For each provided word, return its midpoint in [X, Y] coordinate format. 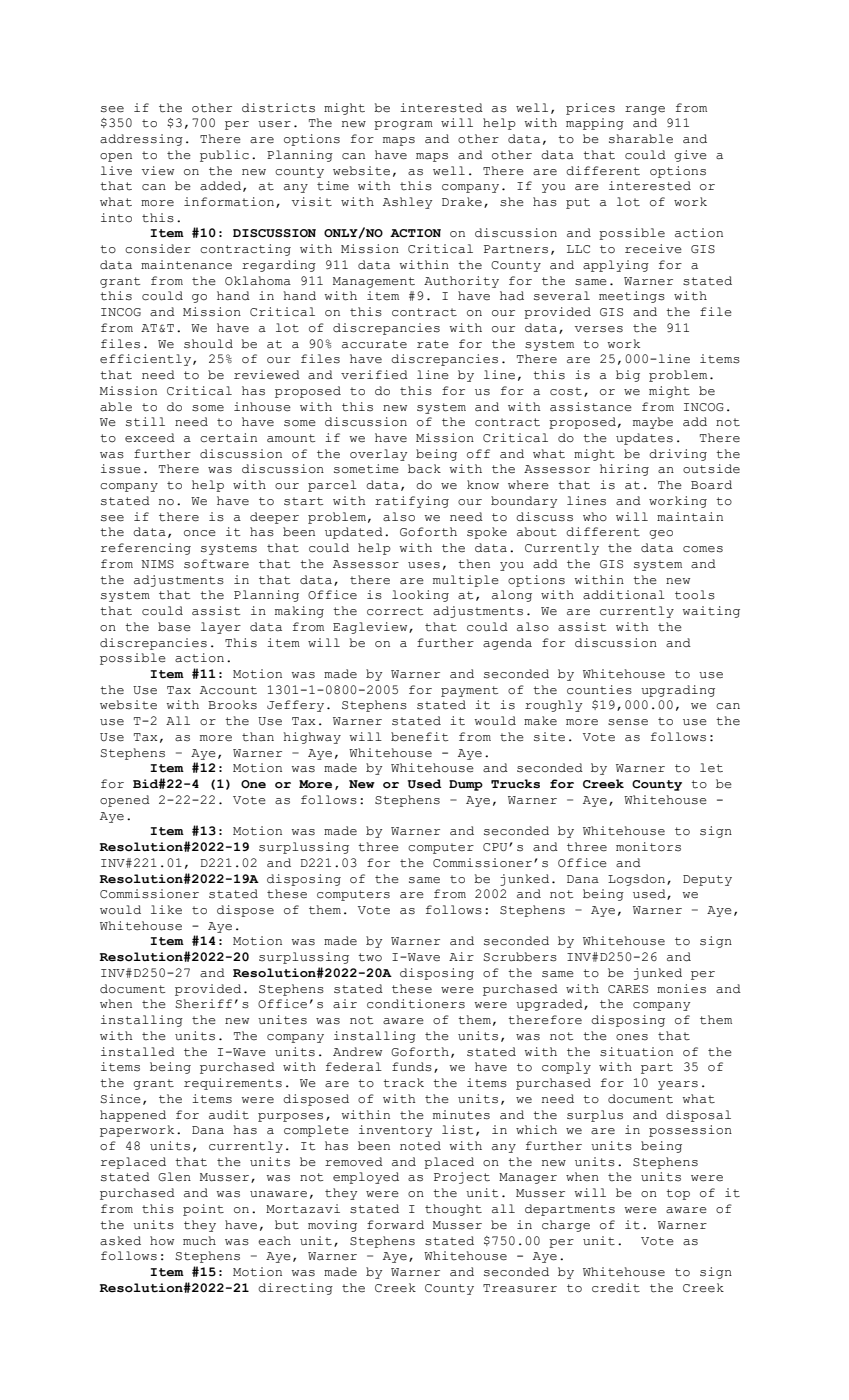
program [403, 125]
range [645, 110]
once [200, 533]
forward [395, 1225]
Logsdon [638, 880]
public [224, 156]
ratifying [412, 502]
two [370, 957]
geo [661, 534]
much [199, 1240]
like [166, 909]
